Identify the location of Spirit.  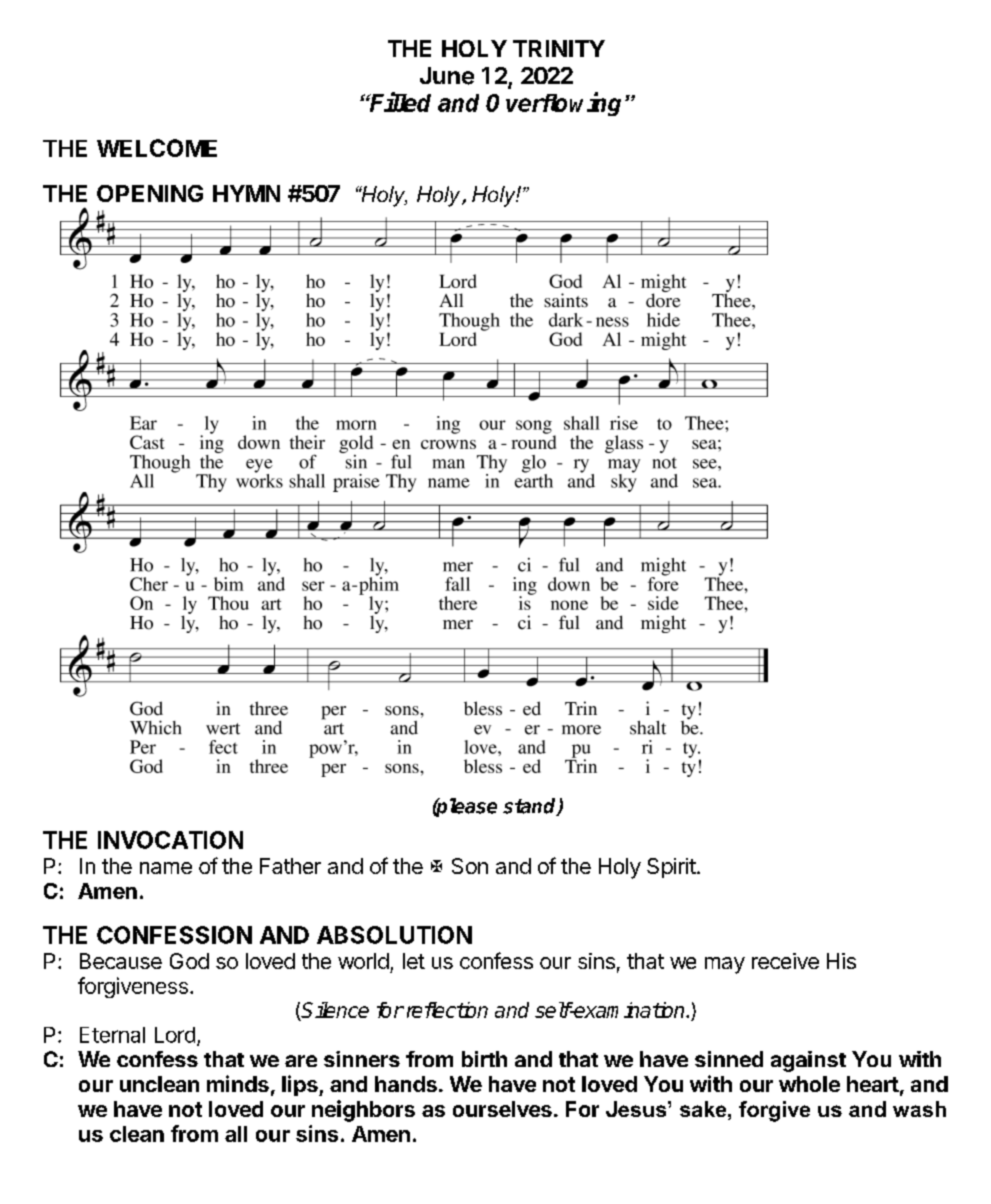
(671, 868).
